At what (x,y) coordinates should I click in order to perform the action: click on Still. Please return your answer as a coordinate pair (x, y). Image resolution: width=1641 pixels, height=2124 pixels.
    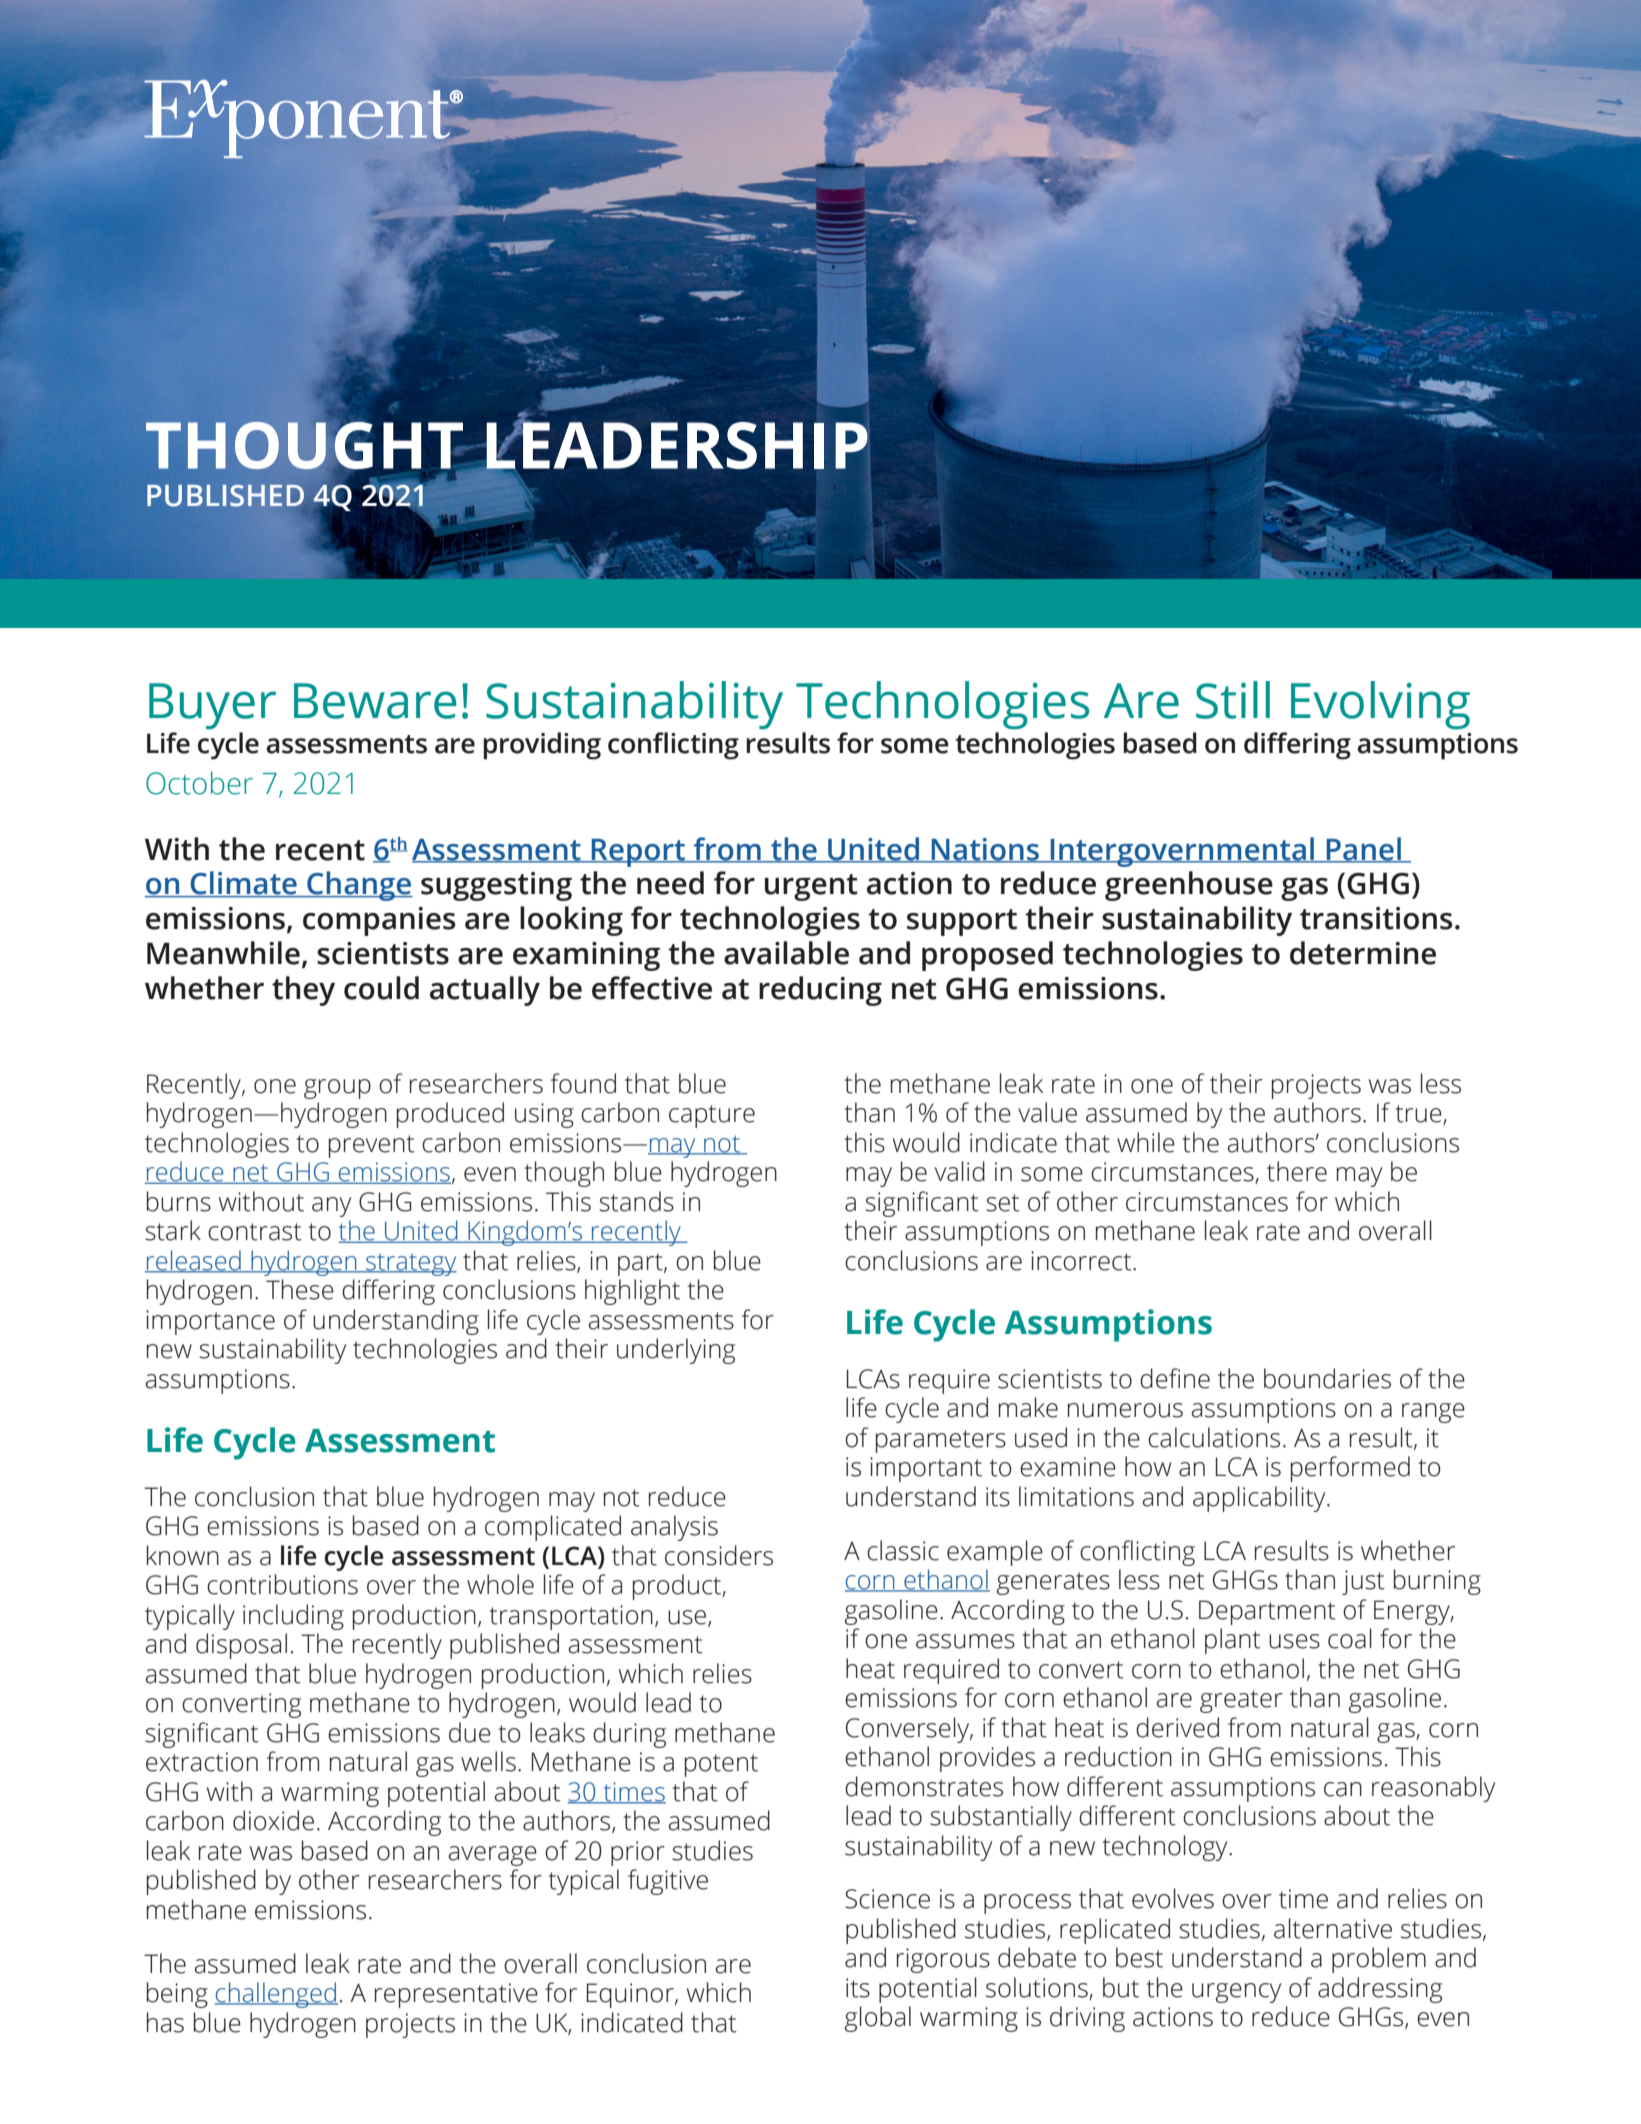
    Looking at the image, I should click on (1233, 700).
